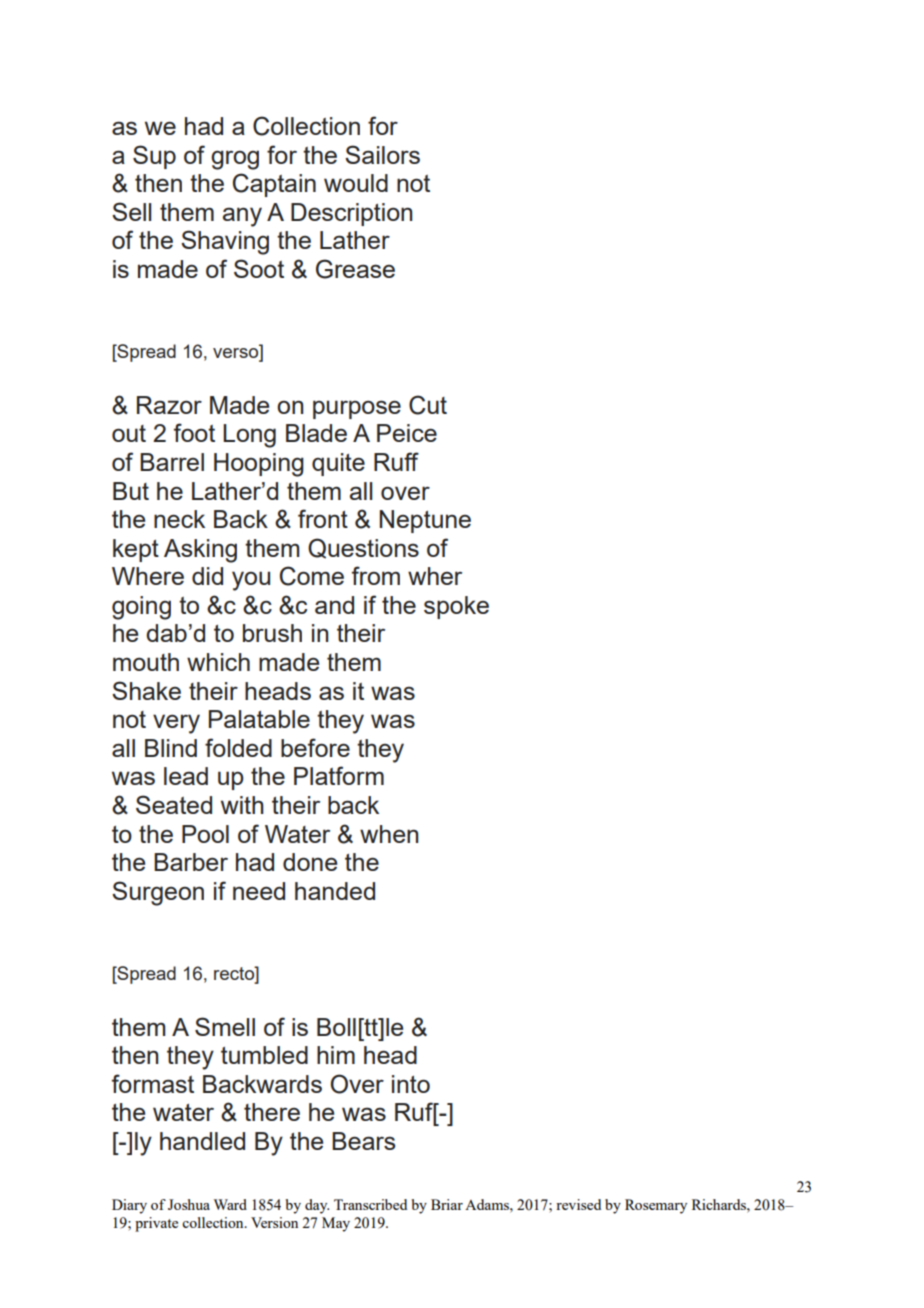  I want to click on Cut, so click(428, 405).
